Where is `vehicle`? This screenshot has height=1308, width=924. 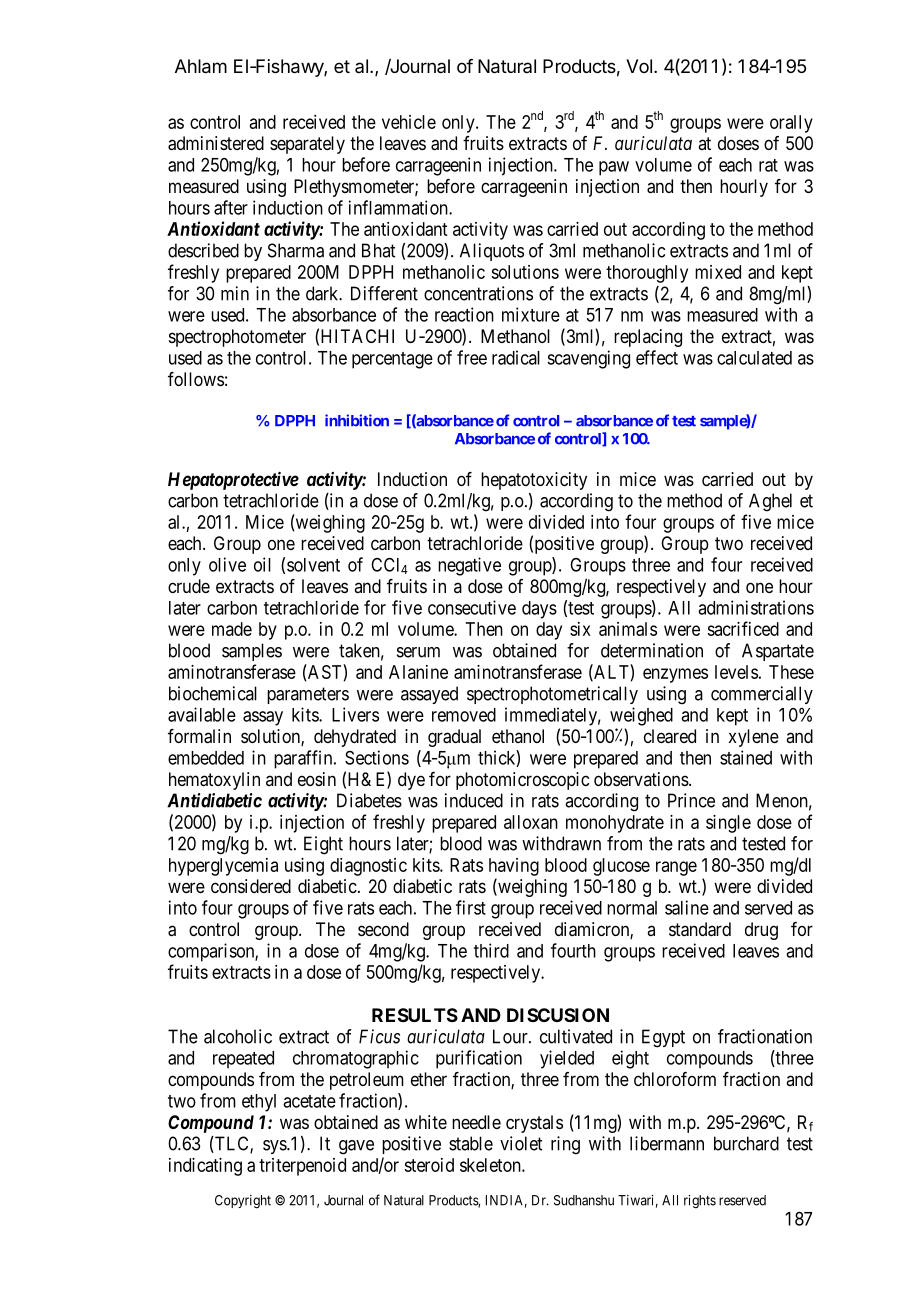
vehicle is located at coordinates (409, 122).
